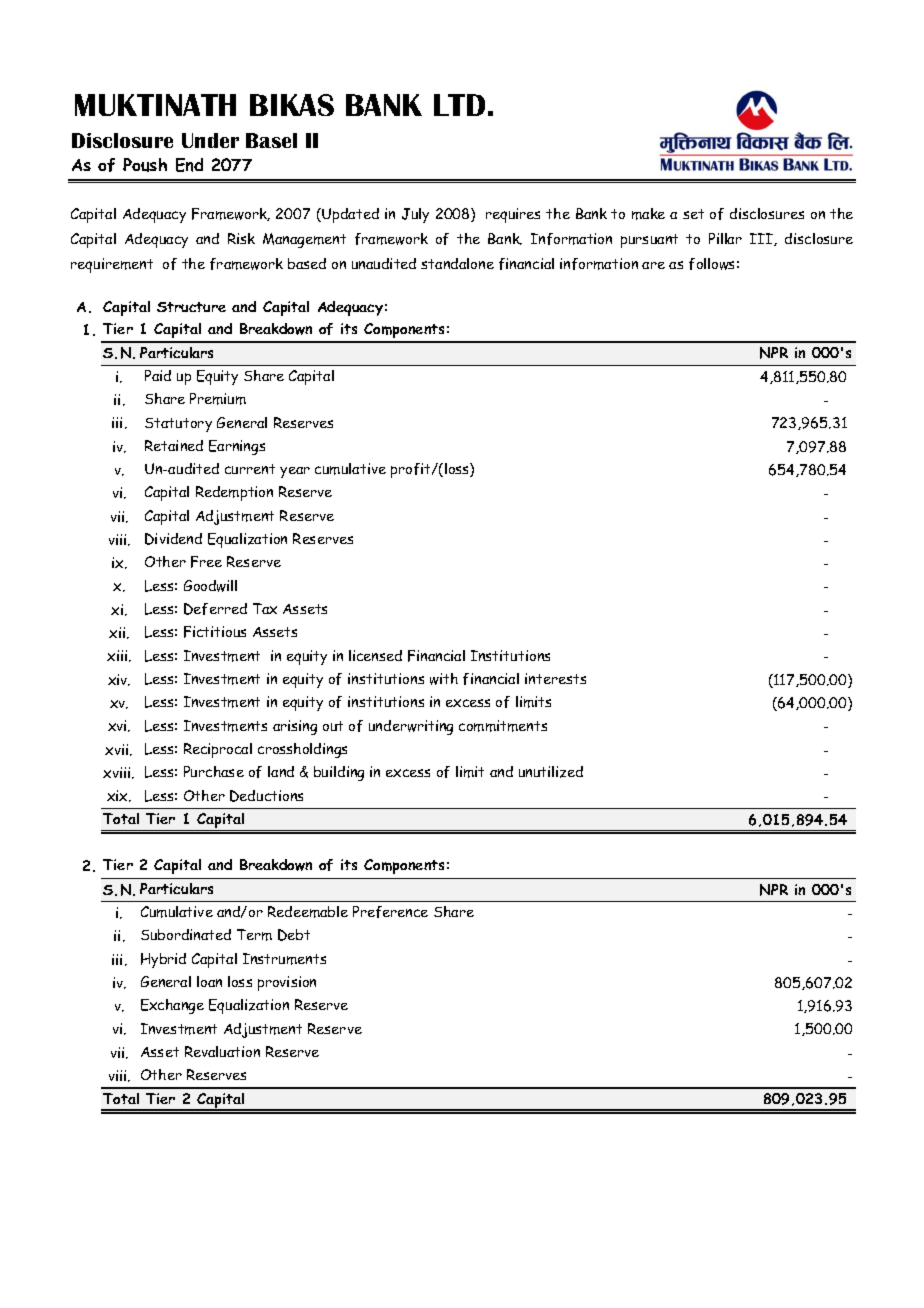 The width and height of the screenshot is (924, 1308). What do you see at coordinates (172, 1006) in the screenshot?
I see `Exchange` at bounding box center [172, 1006].
